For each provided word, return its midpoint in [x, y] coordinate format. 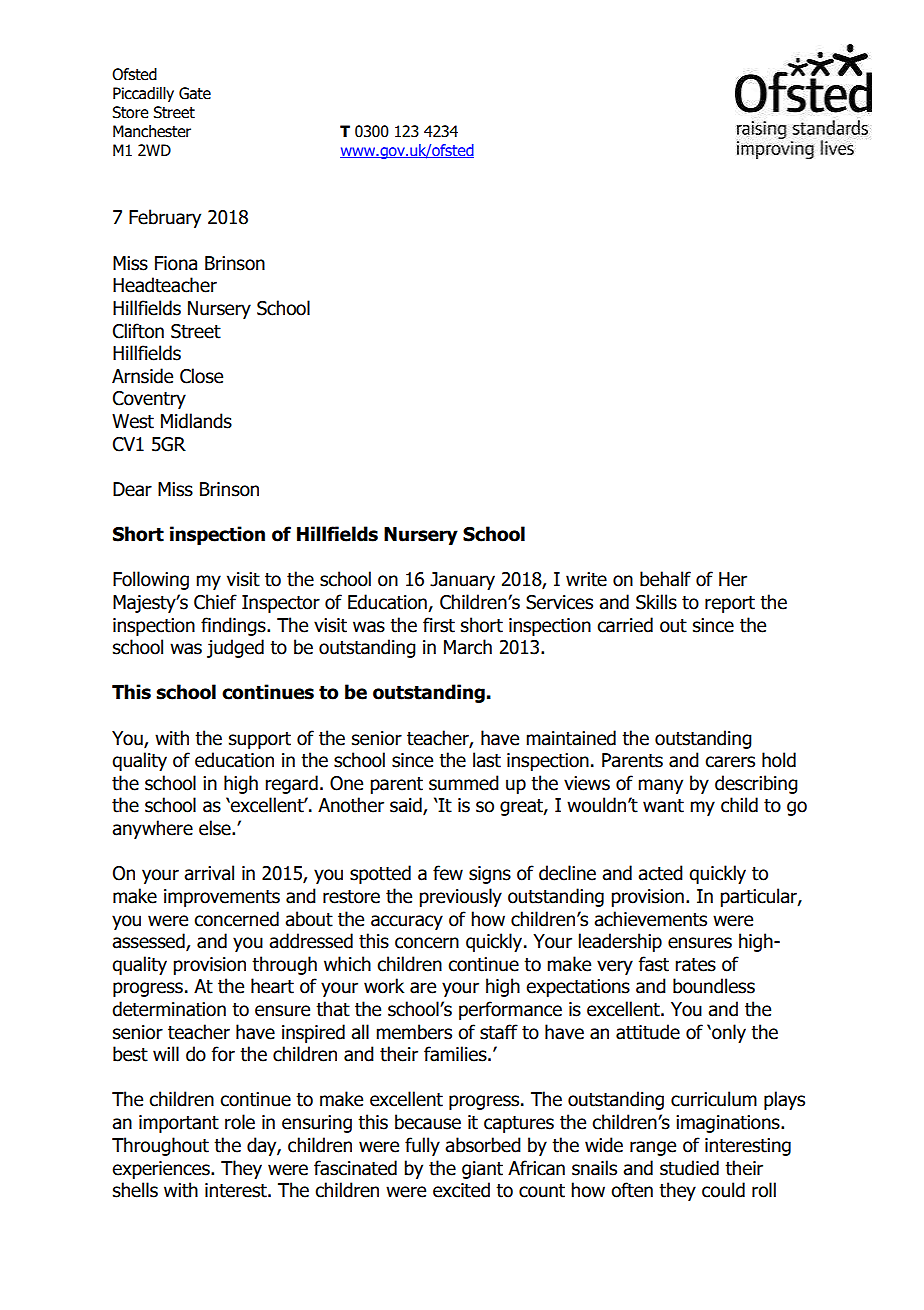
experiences [162, 1170]
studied [689, 1168]
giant [482, 1170]
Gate [195, 93]
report [730, 604]
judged [235, 648]
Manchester [152, 131]
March [468, 647]
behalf [665, 579]
